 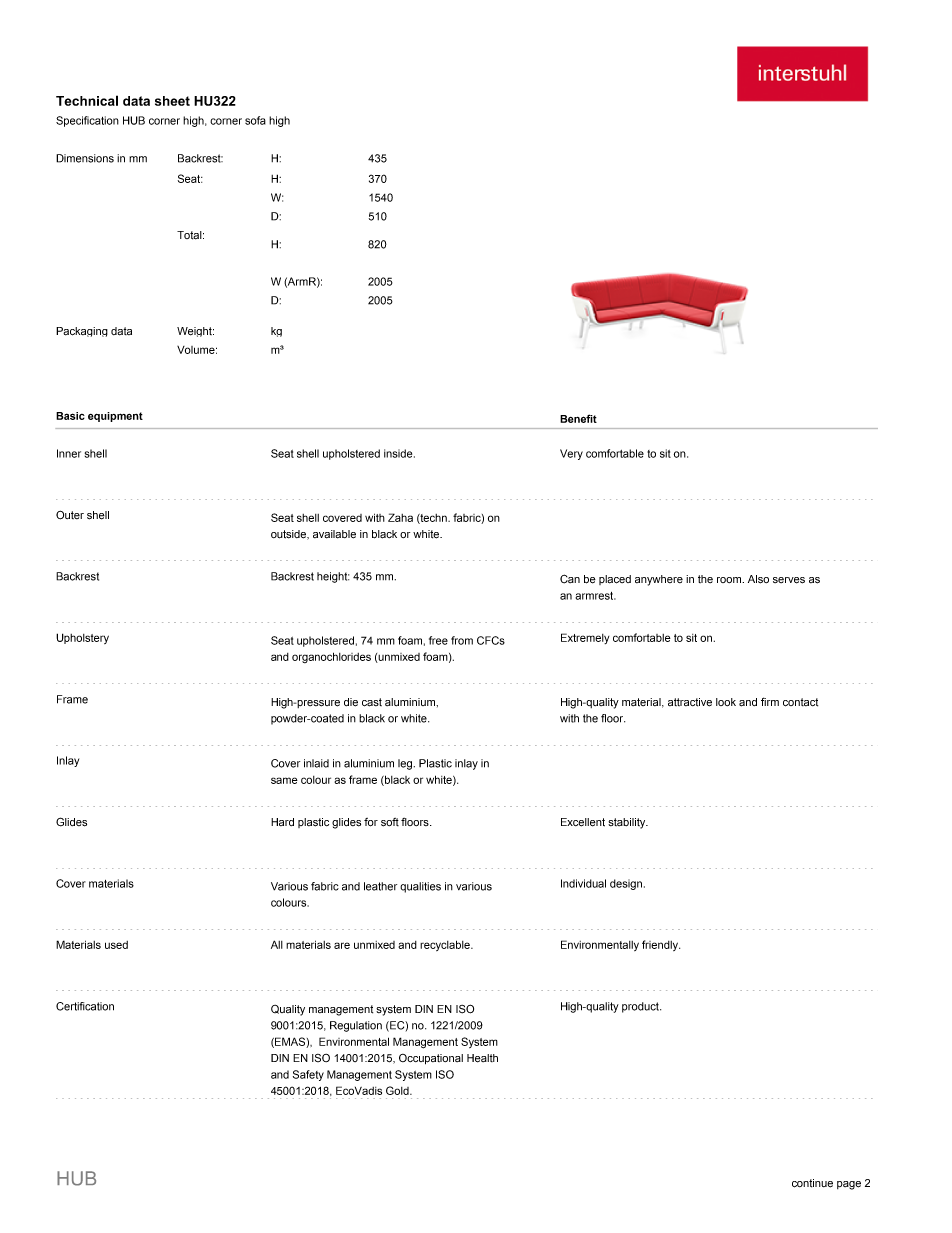 What do you see at coordinates (308, 1075) in the screenshot?
I see `Safety` at bounding box center [308, 1075].
